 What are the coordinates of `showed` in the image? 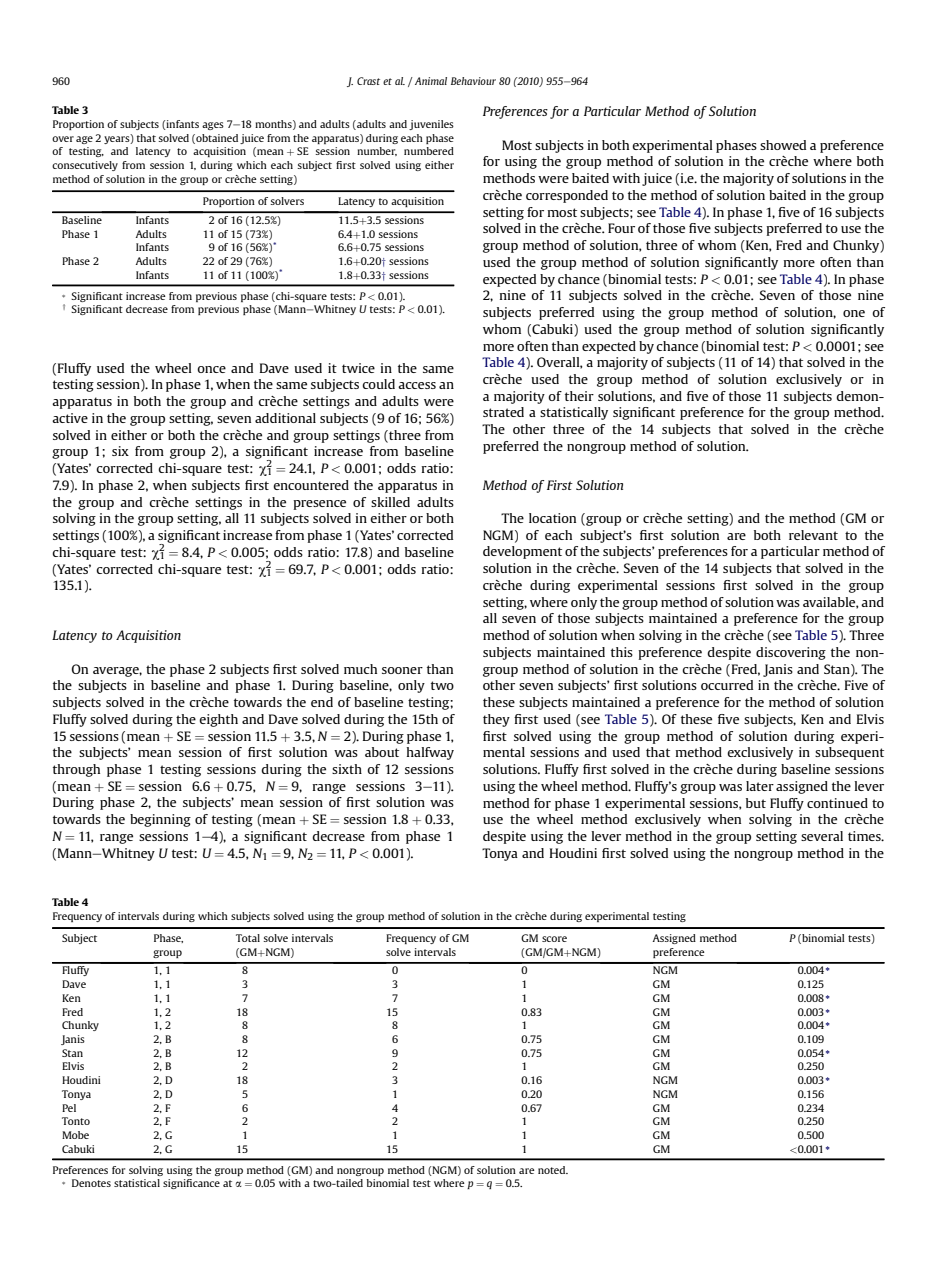 It's located at (783, 145).
